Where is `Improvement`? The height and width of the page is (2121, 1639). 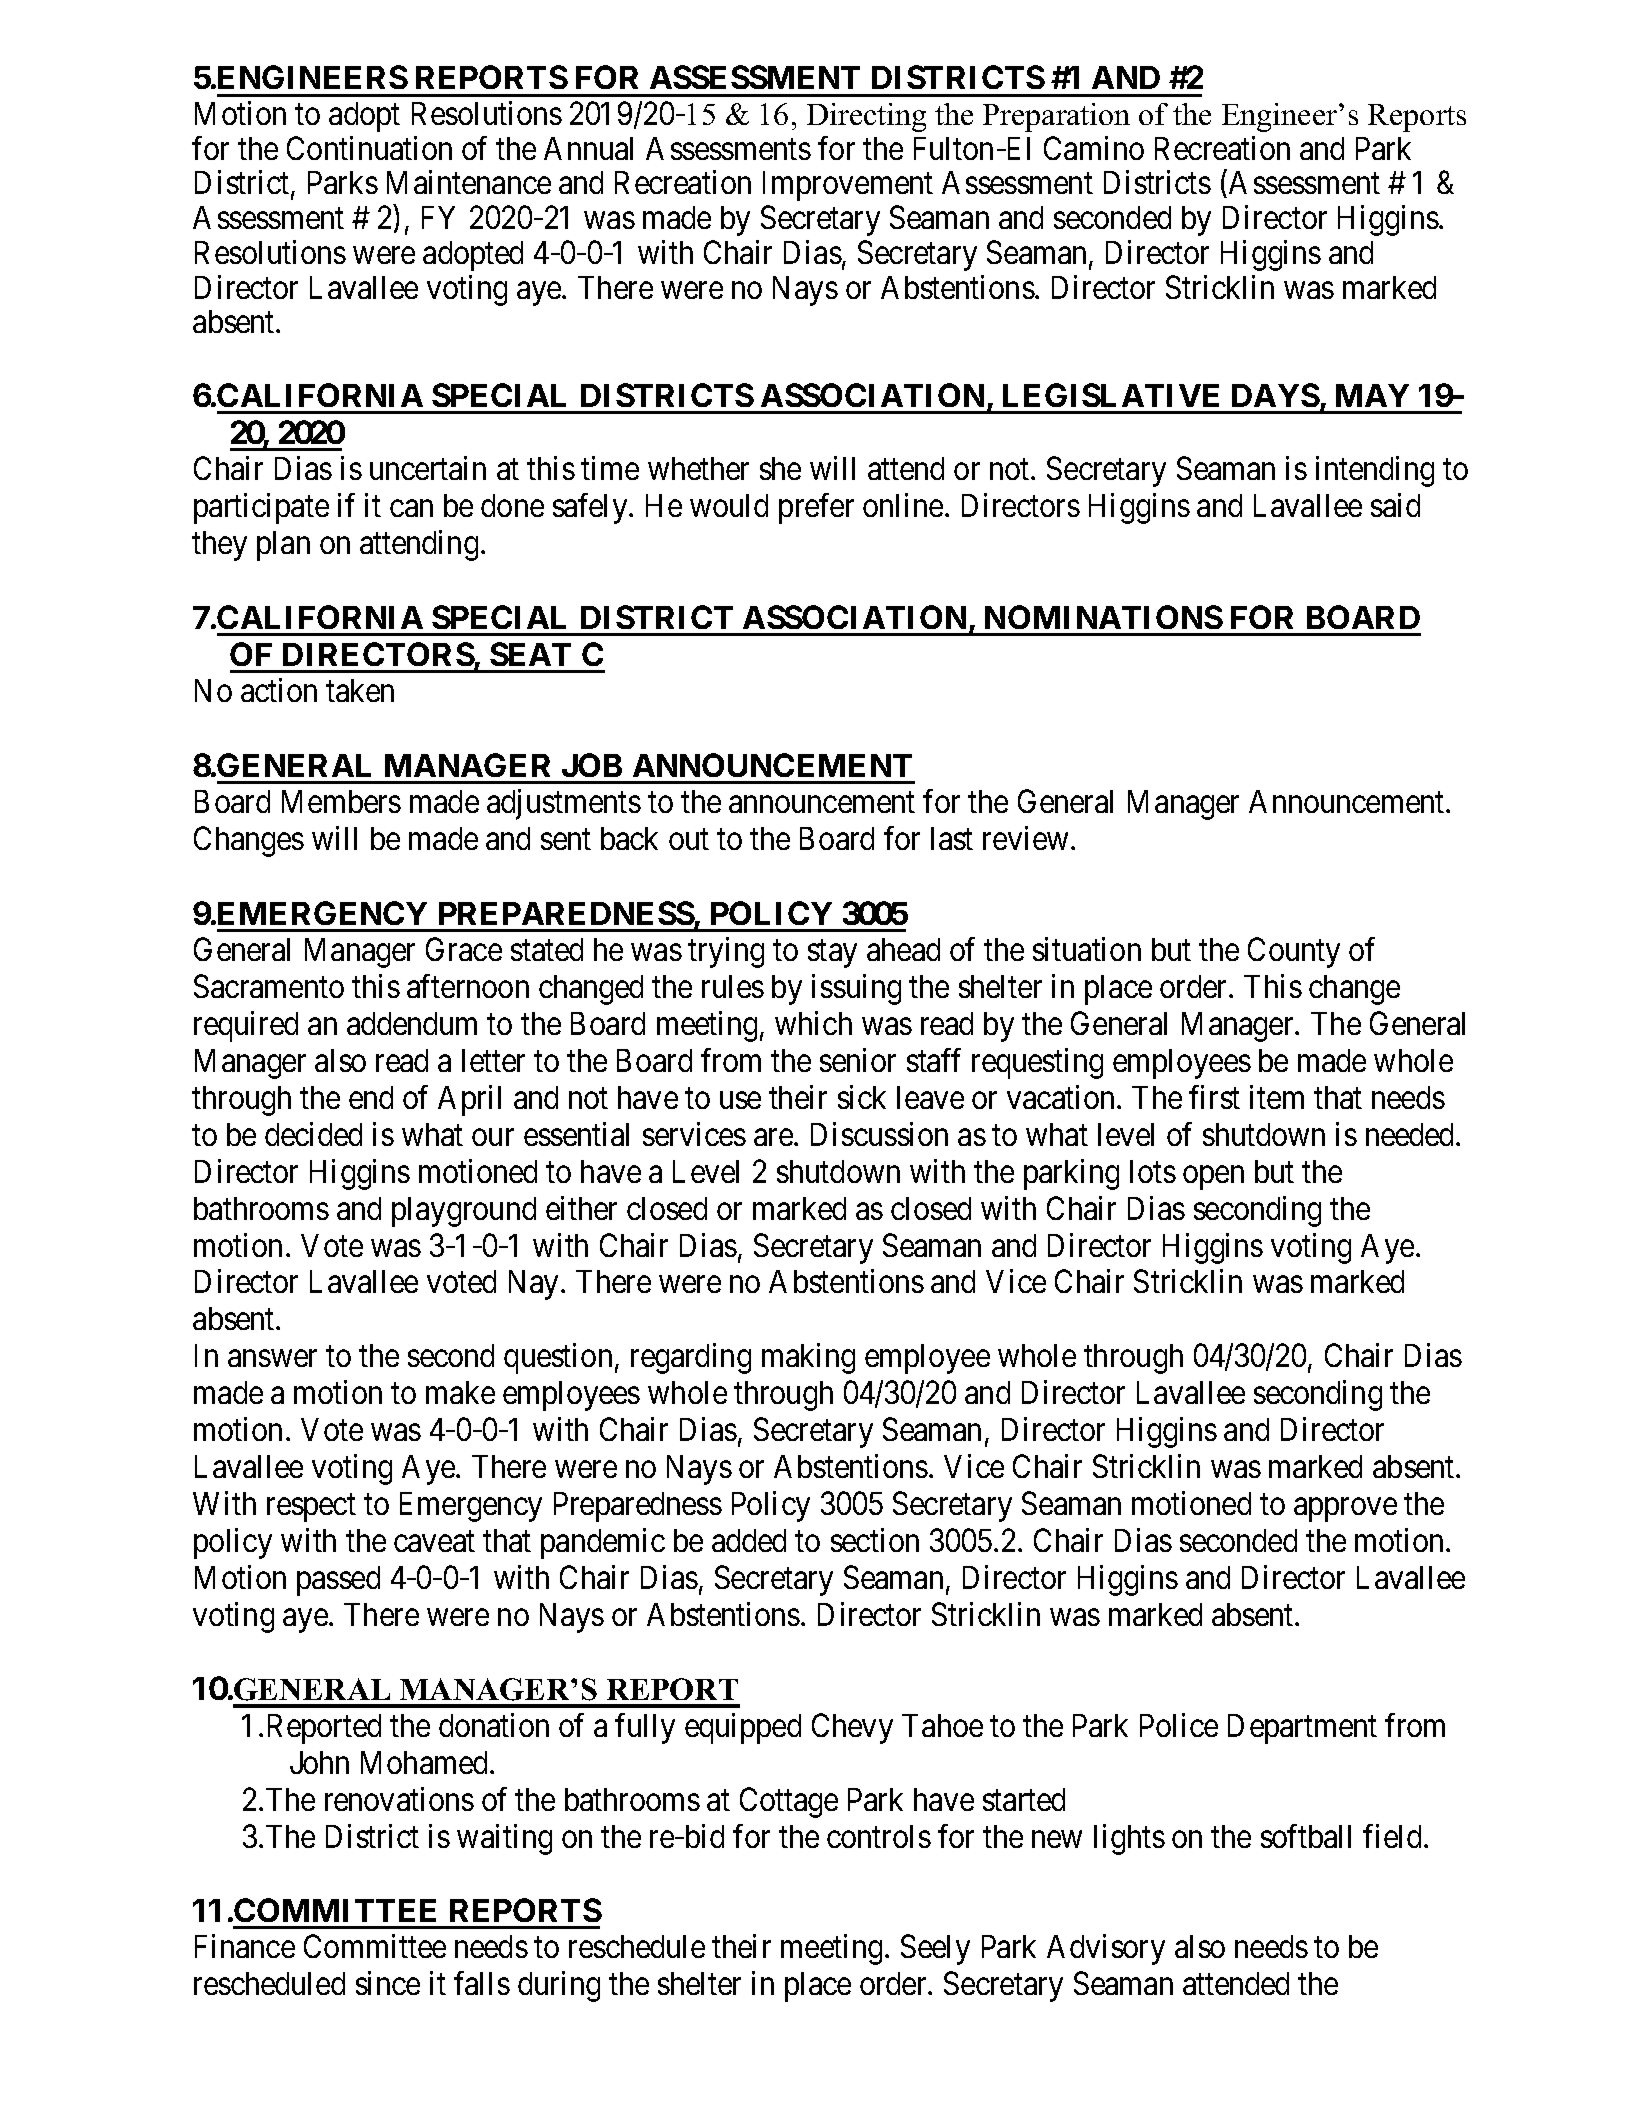 Improvement is located at coordinates (848, 186).
